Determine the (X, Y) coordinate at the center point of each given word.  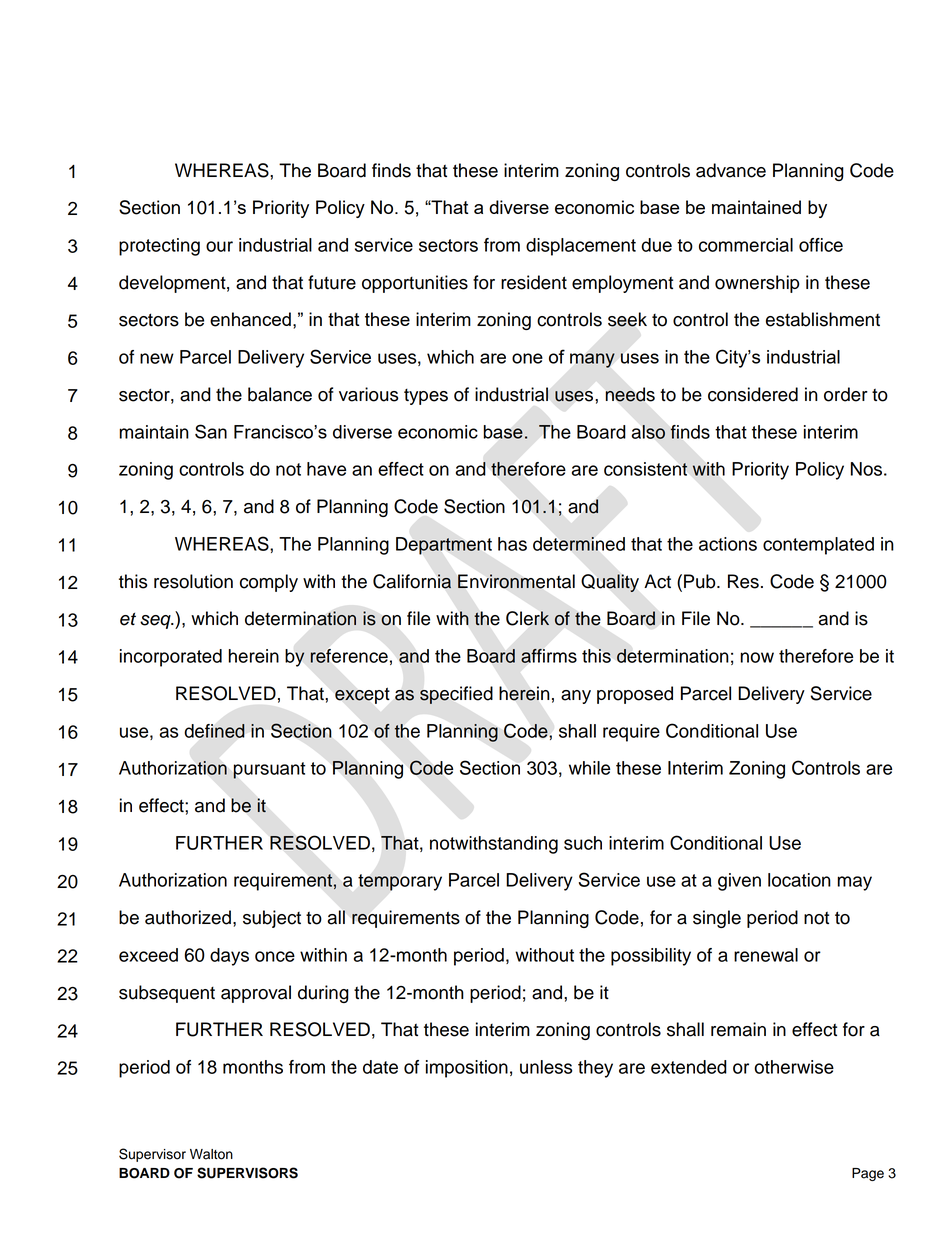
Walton (211, 1154)
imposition (467, 1069)
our (219, 246)
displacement (581, 247)
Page (868, 1174)
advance (731, 170)
